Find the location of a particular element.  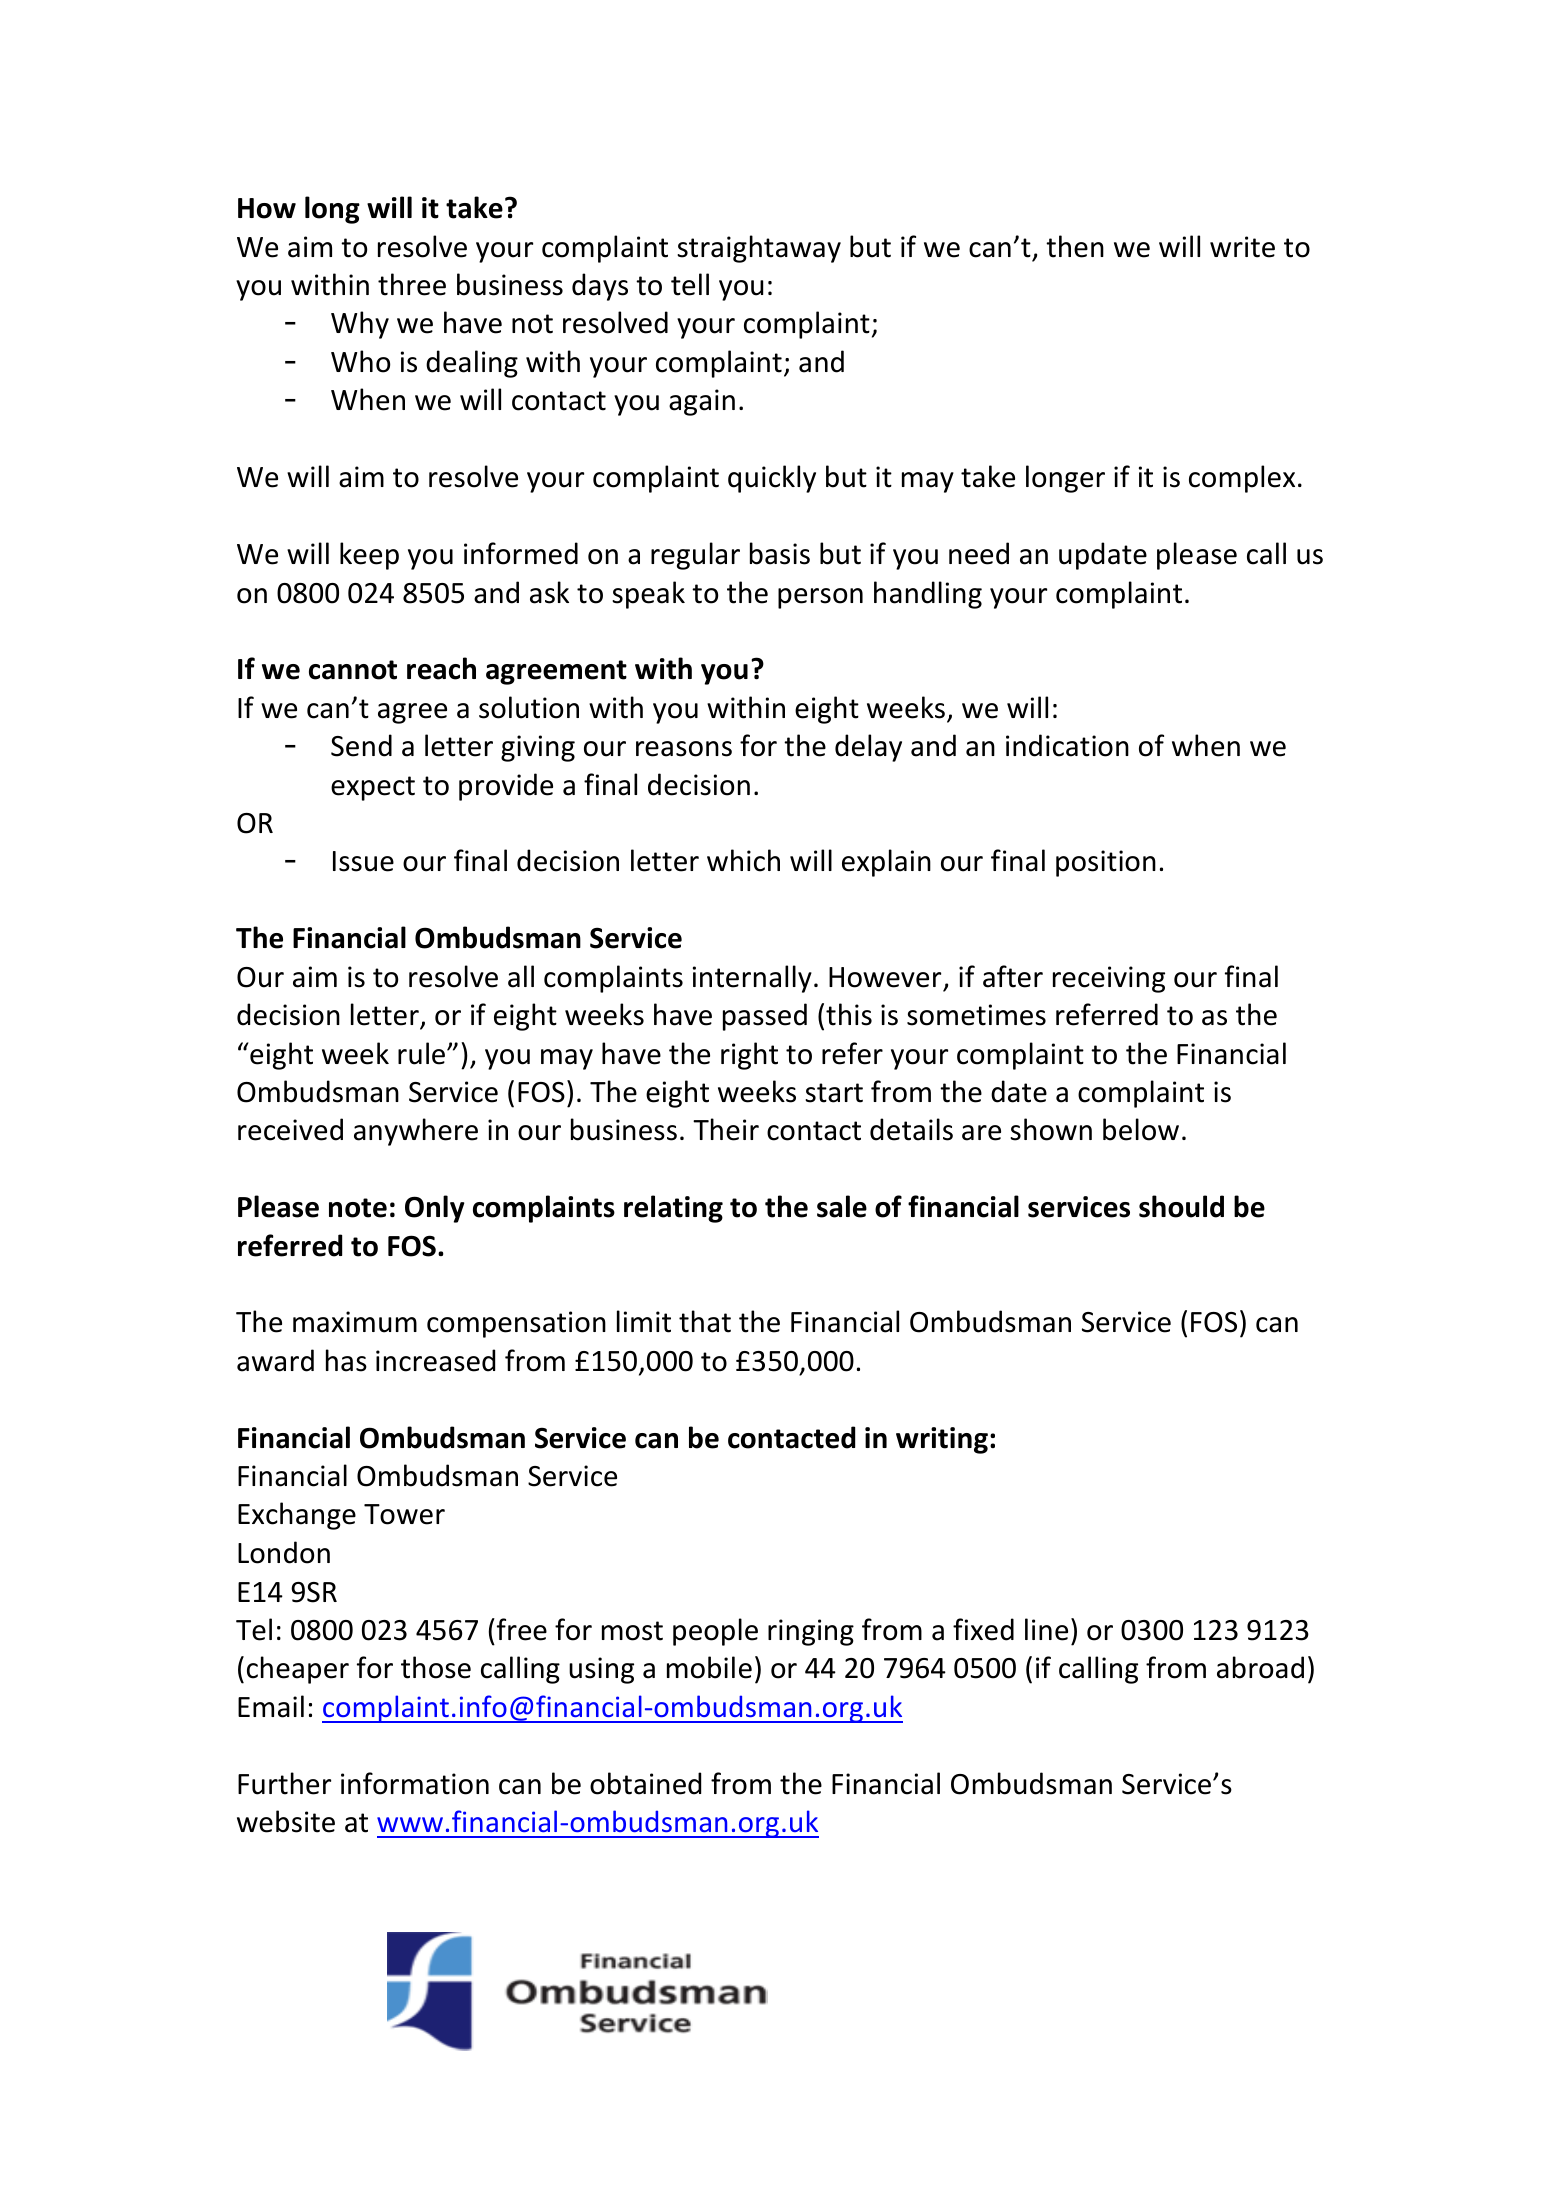

passed is located at coordinates (765, 1017).
